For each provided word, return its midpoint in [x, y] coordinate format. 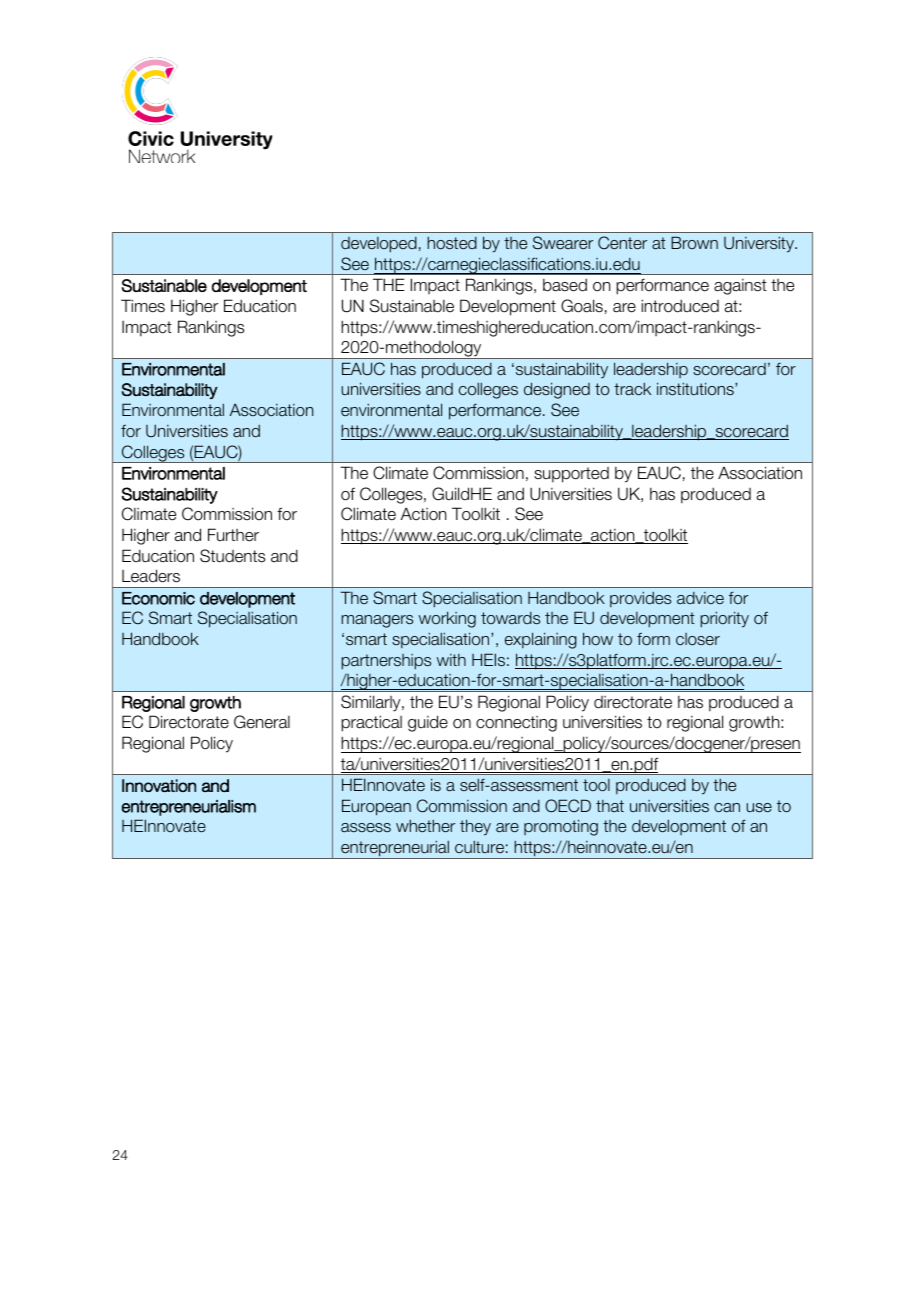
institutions [696, 388]
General [262, 722]
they [475, 827]
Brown [694, 242]
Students [232, 556]
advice [700, 598]
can [727, 808]
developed [379, 245]
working [447, 619]
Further [233, 535]
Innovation [159, 785]
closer [698, 639]
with [451, 660]
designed [557, 390]
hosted [452, 242]
